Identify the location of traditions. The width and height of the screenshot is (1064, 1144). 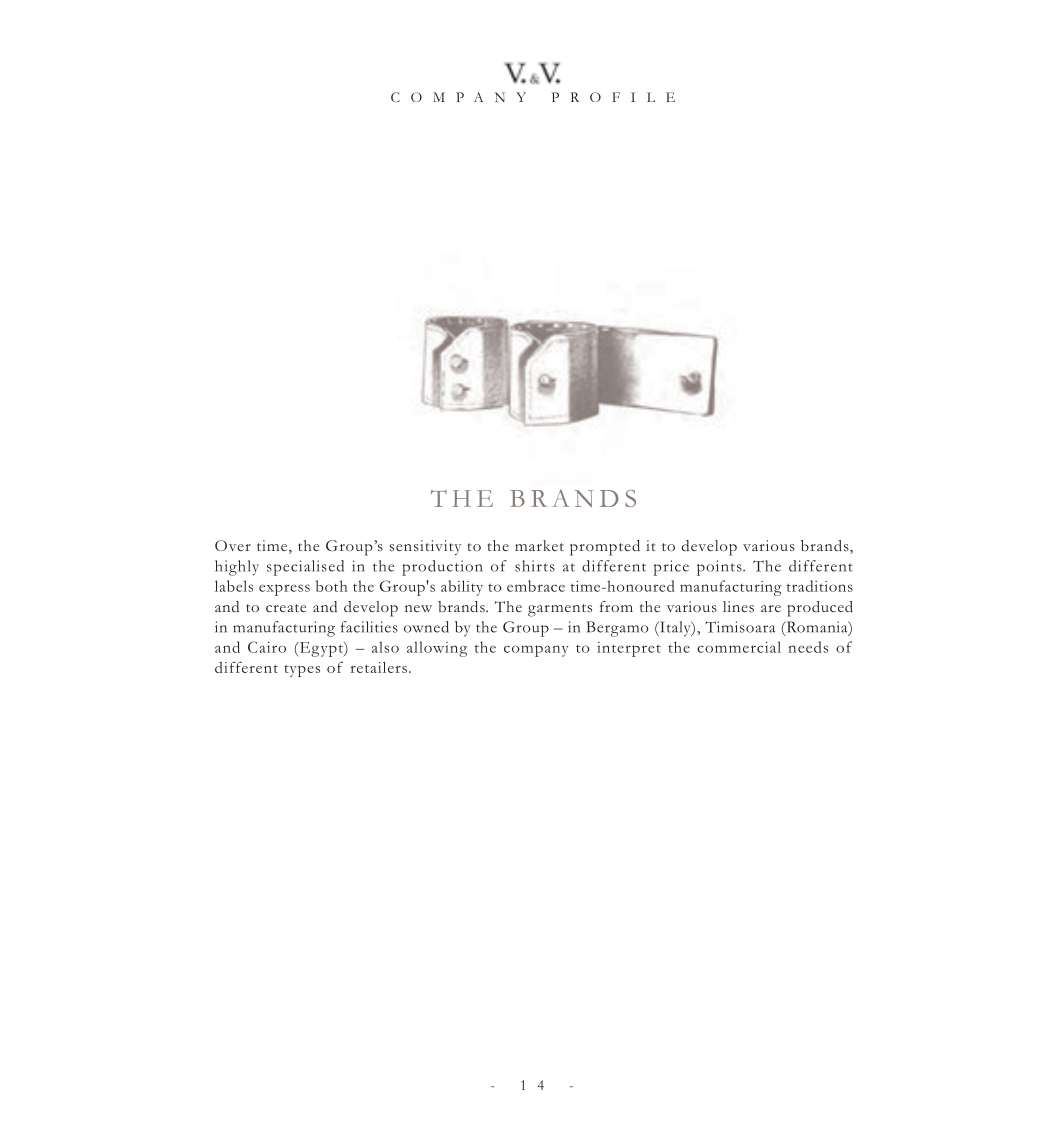
(820, 586).
